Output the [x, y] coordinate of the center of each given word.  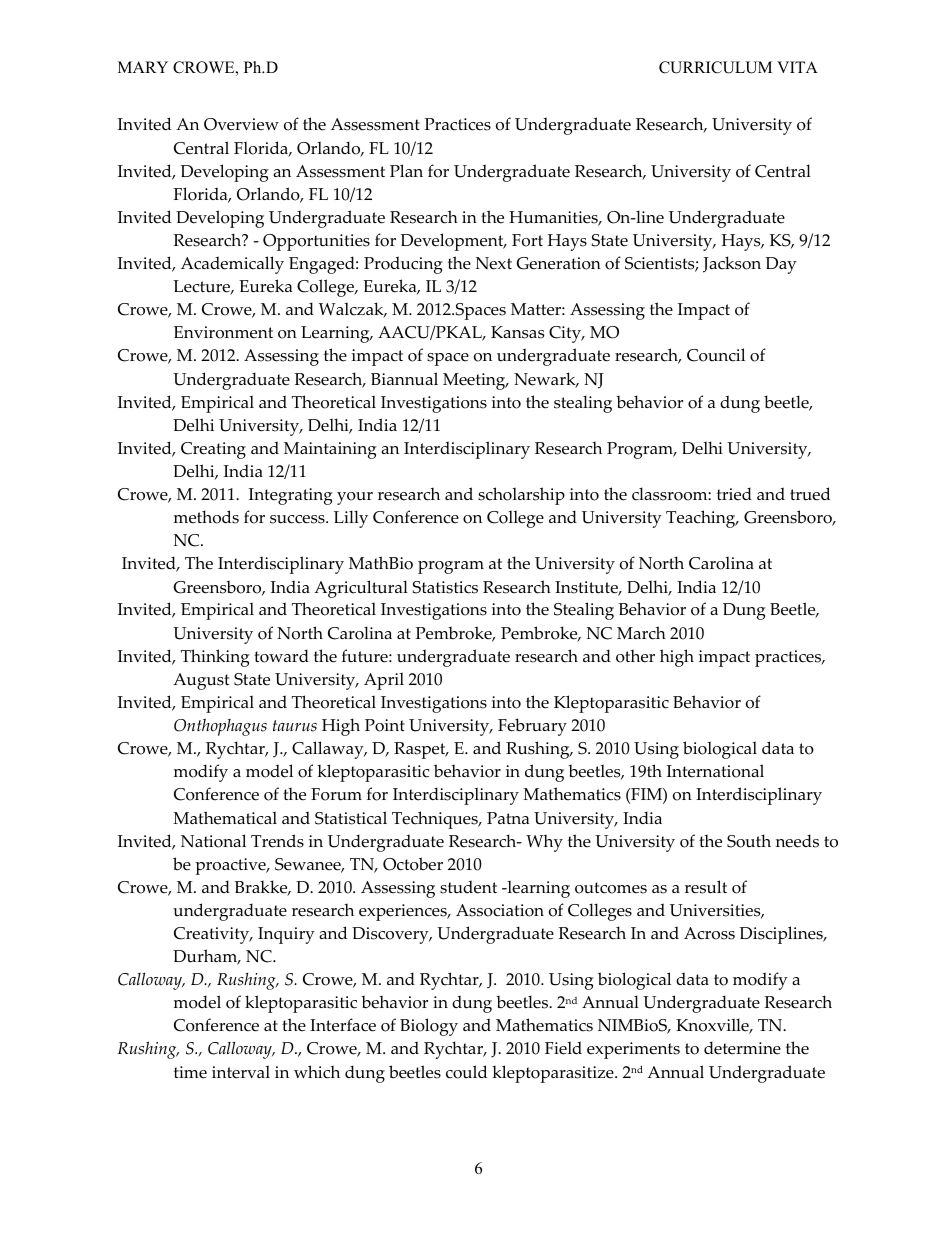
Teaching [702, 519]
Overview [241, 124]
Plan [406, 170]
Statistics [445, 587]
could [466, 1072]
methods [206, 517]
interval [241, 1072]
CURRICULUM [715, 67]
